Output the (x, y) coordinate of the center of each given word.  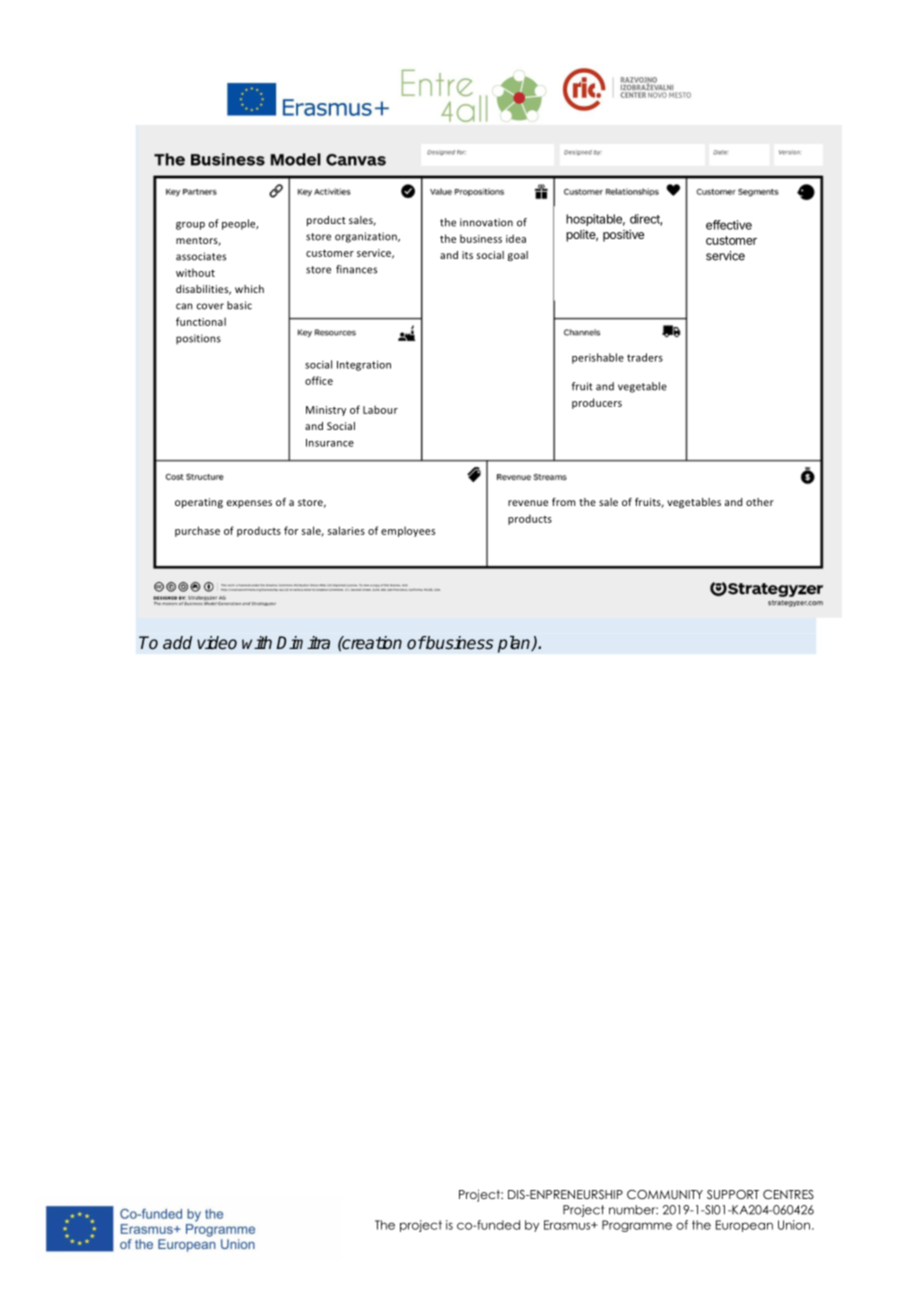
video (217, 643)
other (760, 502)
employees (408, 531)
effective (729, 225)
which (249, 289)
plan (515, 644)
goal (518, 256)
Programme (637, 1226)
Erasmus (568, 1225)
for (291, 530)
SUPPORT (733, 1194)
